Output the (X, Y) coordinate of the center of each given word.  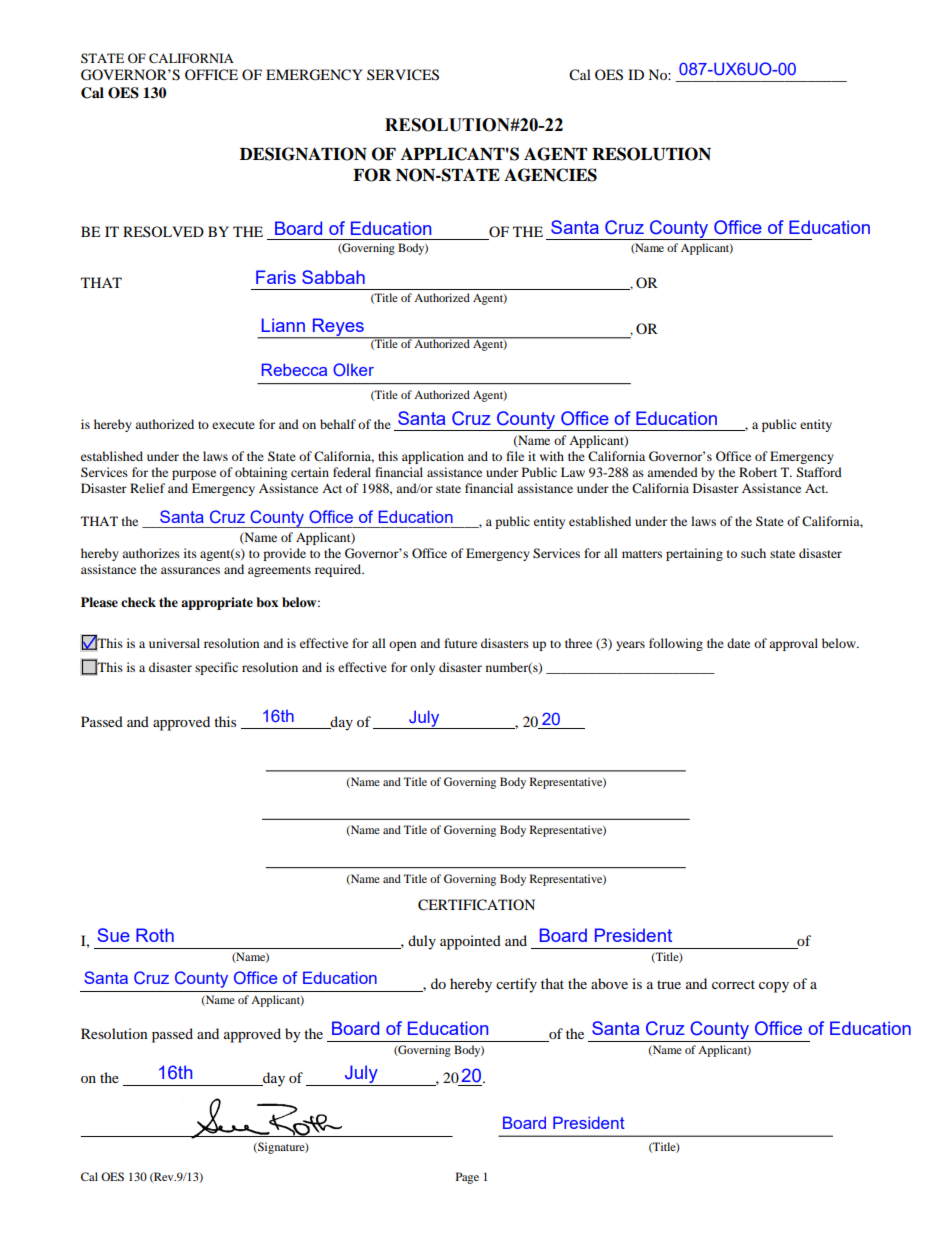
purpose (194, 475)
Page (467, 1178)
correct (733, 984)
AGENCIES (550, 175)
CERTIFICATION (476, 905)
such (753, 553)
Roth (155, 935)
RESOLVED (163, 231)
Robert (758, 472)
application (433, 457)
